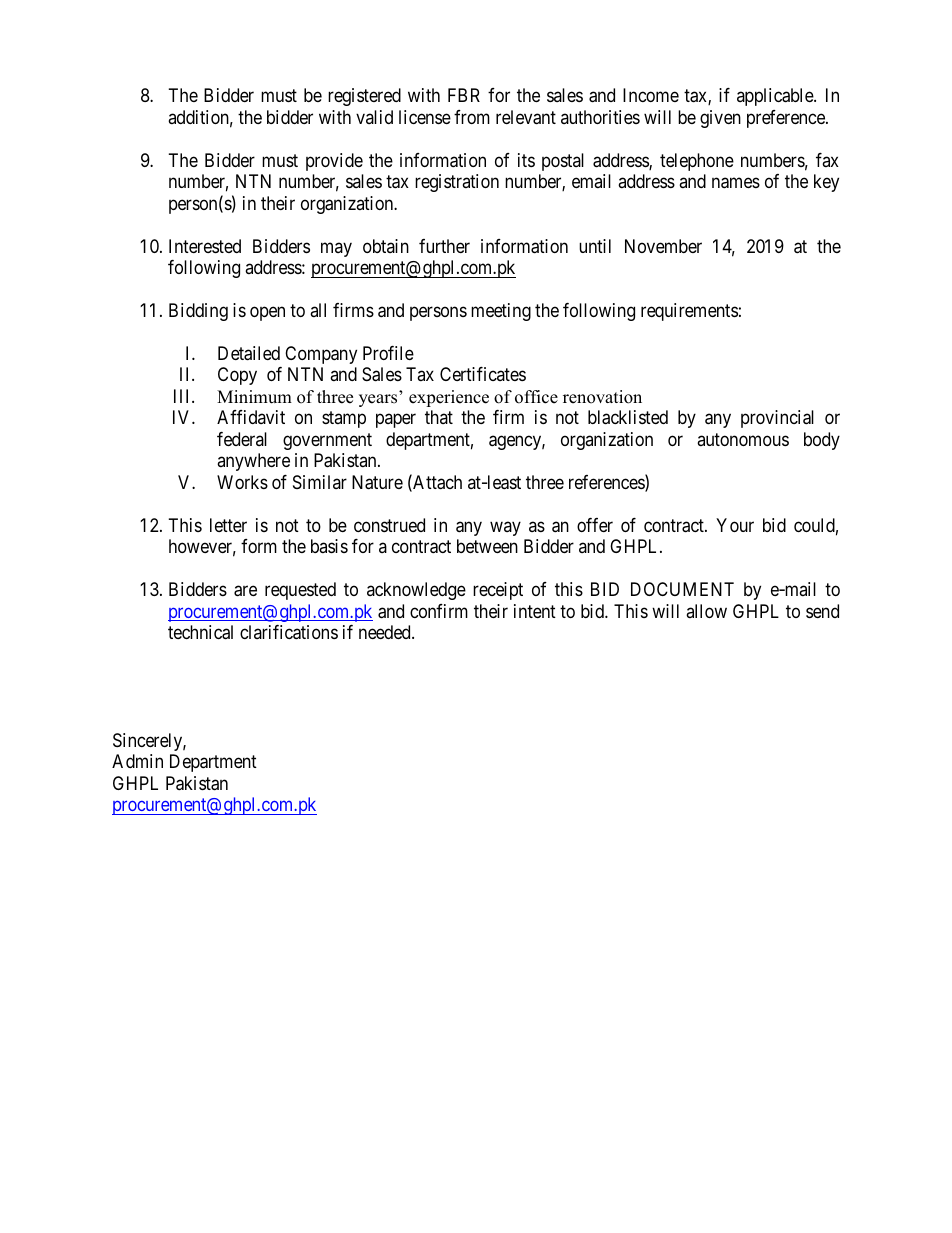 The height and width of the screenshot is (1233, 952). Describe the element at coordinates (137, 761) in the screenshot. I see `Admin` at that location.
